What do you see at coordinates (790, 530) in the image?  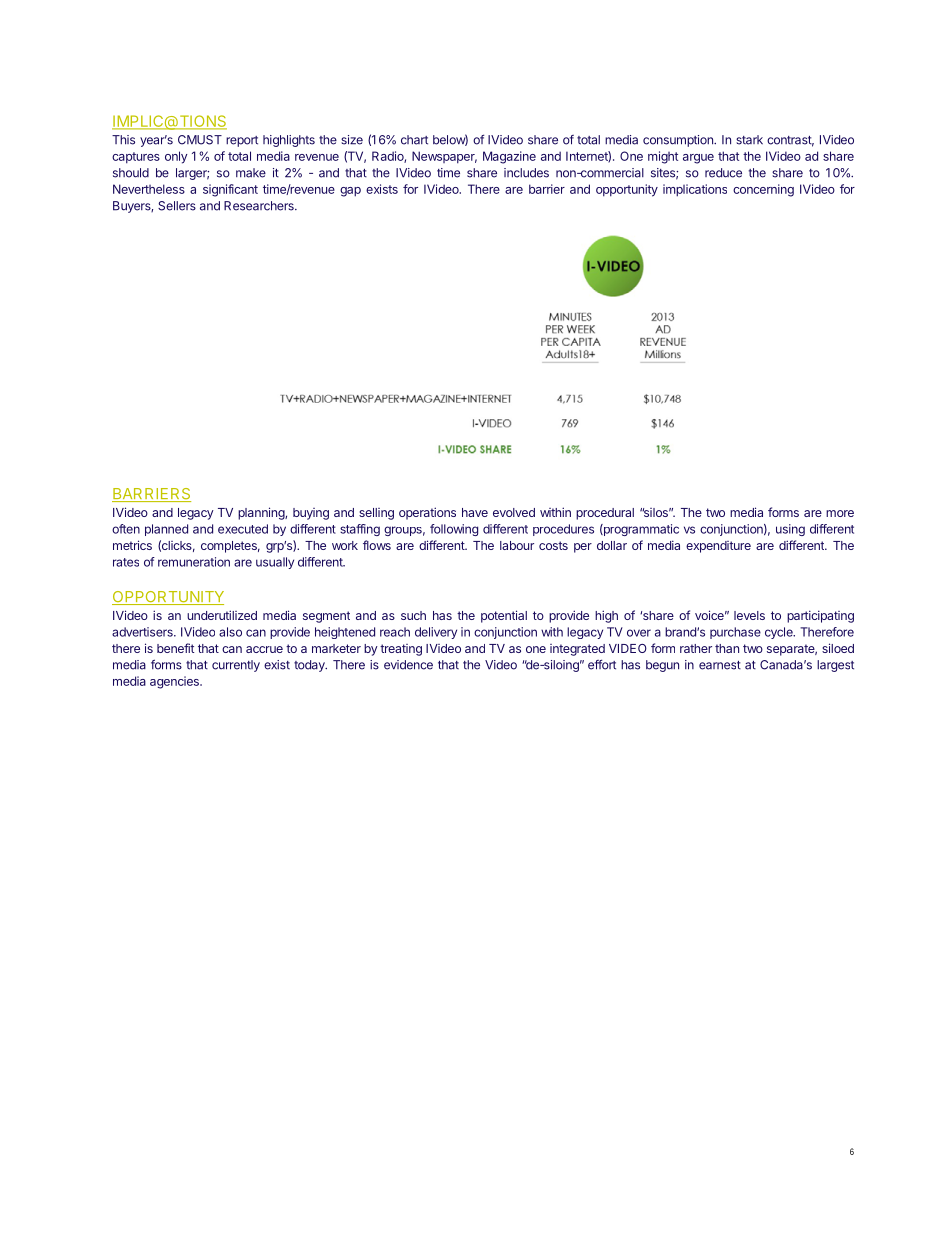 I see `using` at bounding box center [790, 530].
